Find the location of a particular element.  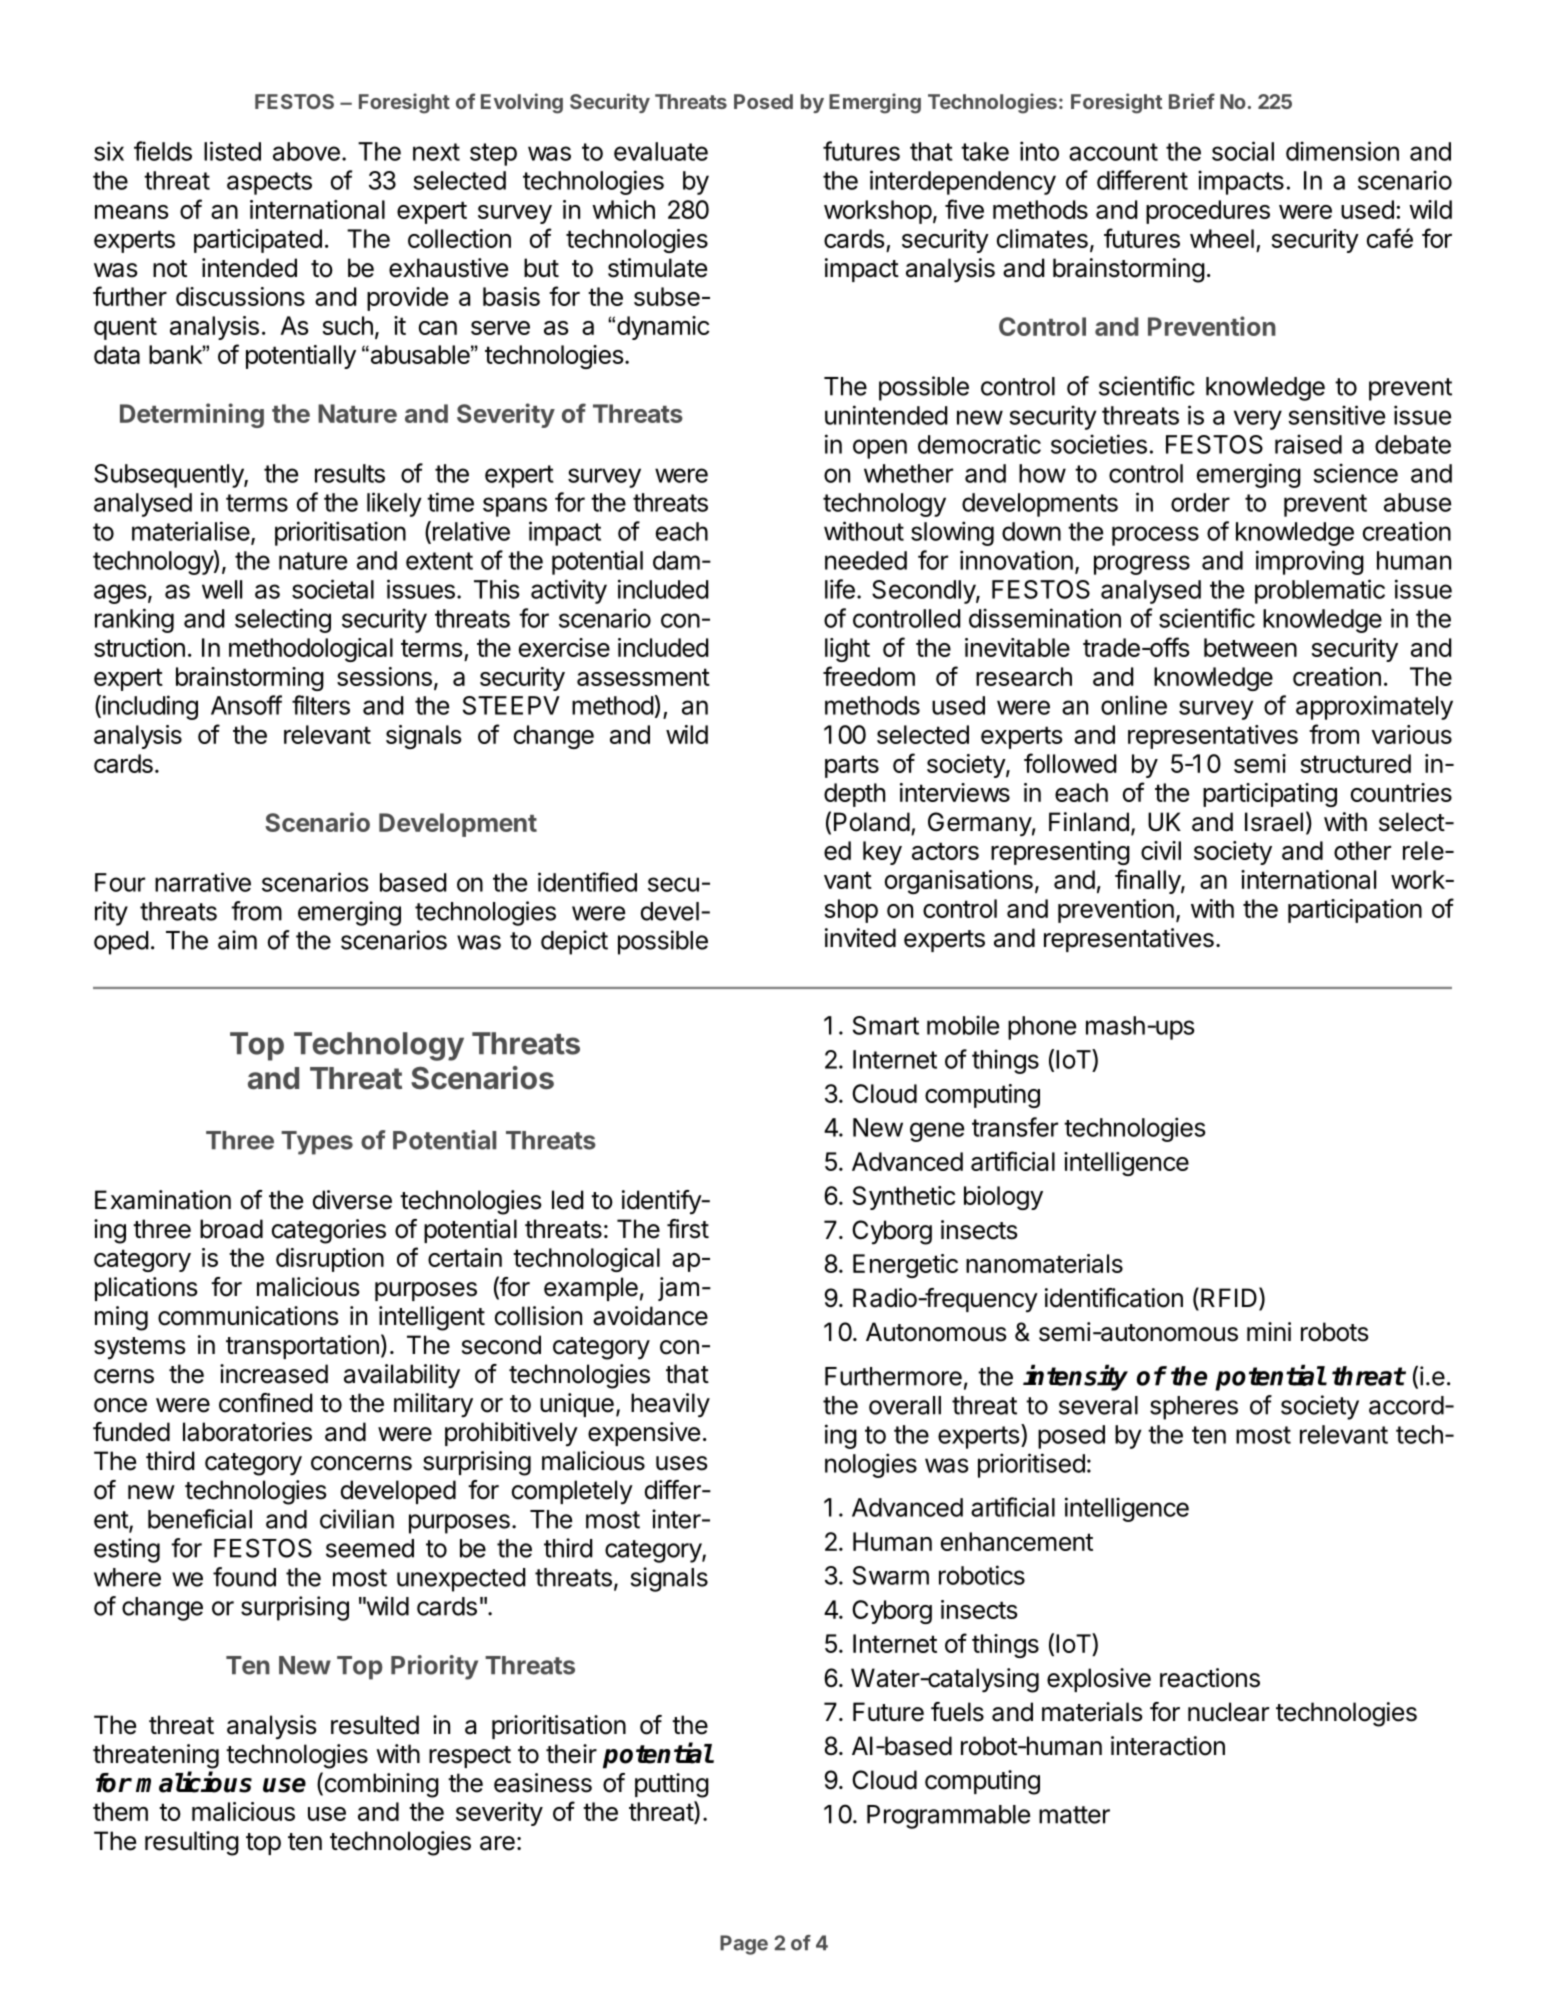

social is located at coordinates (1243, 151).
